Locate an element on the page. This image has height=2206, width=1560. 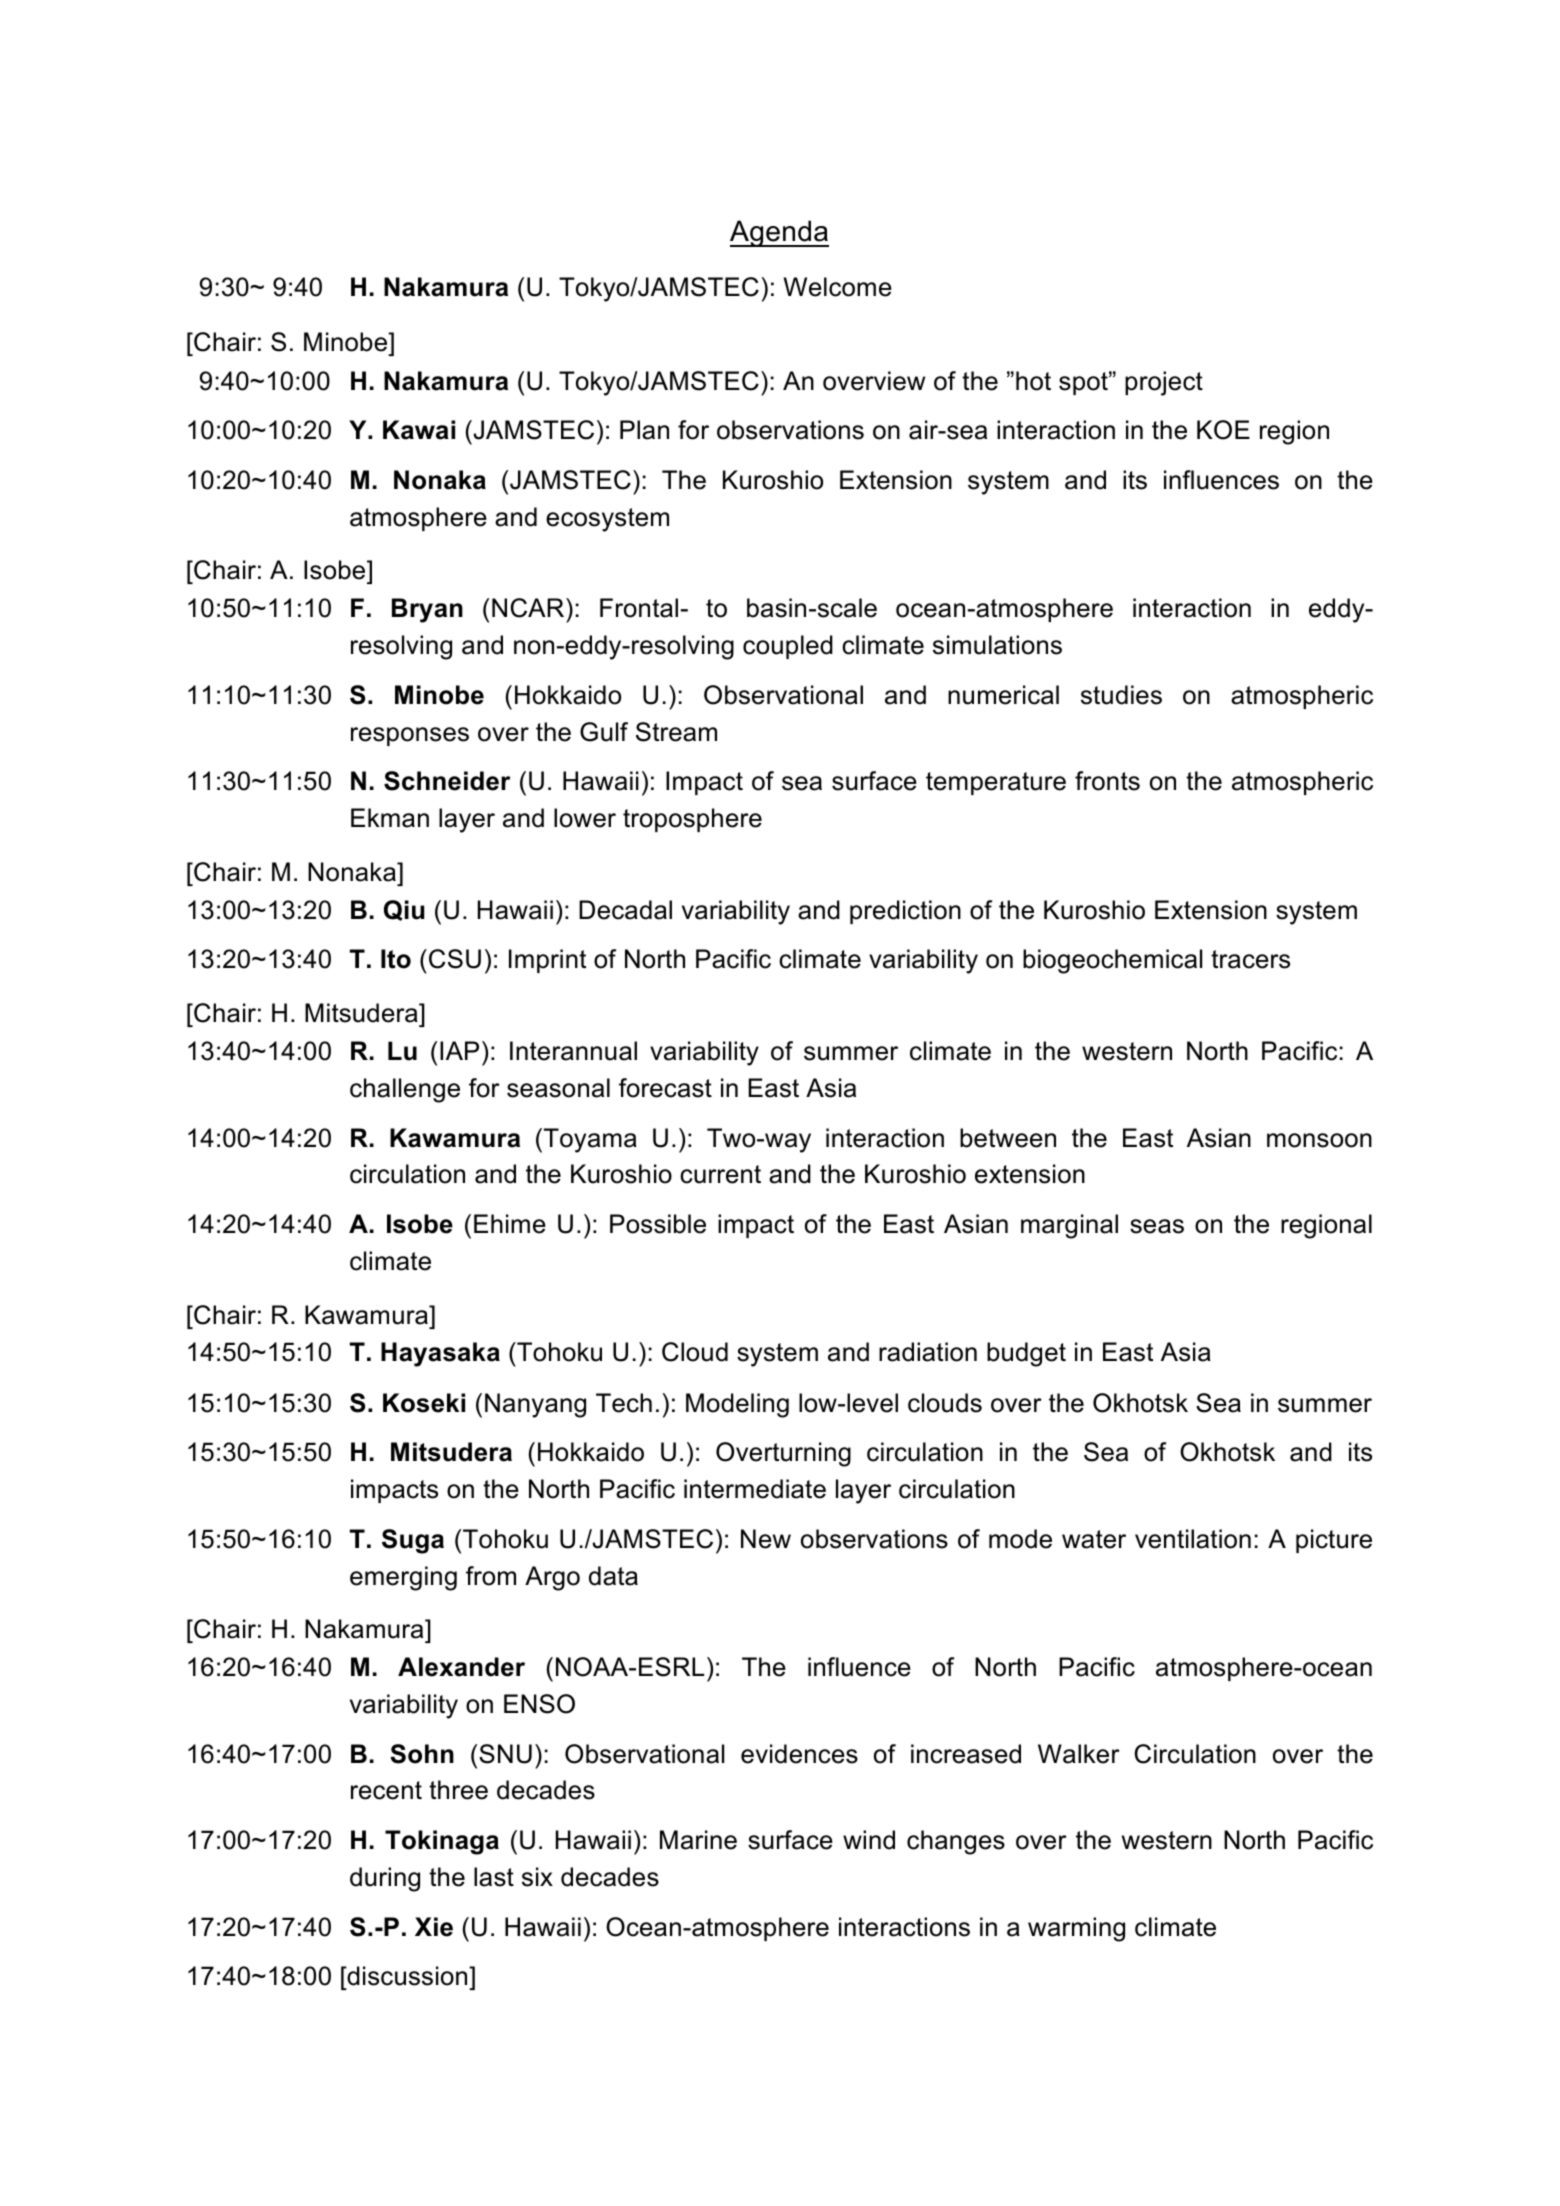
project is located at coordinates (1164, 383).
